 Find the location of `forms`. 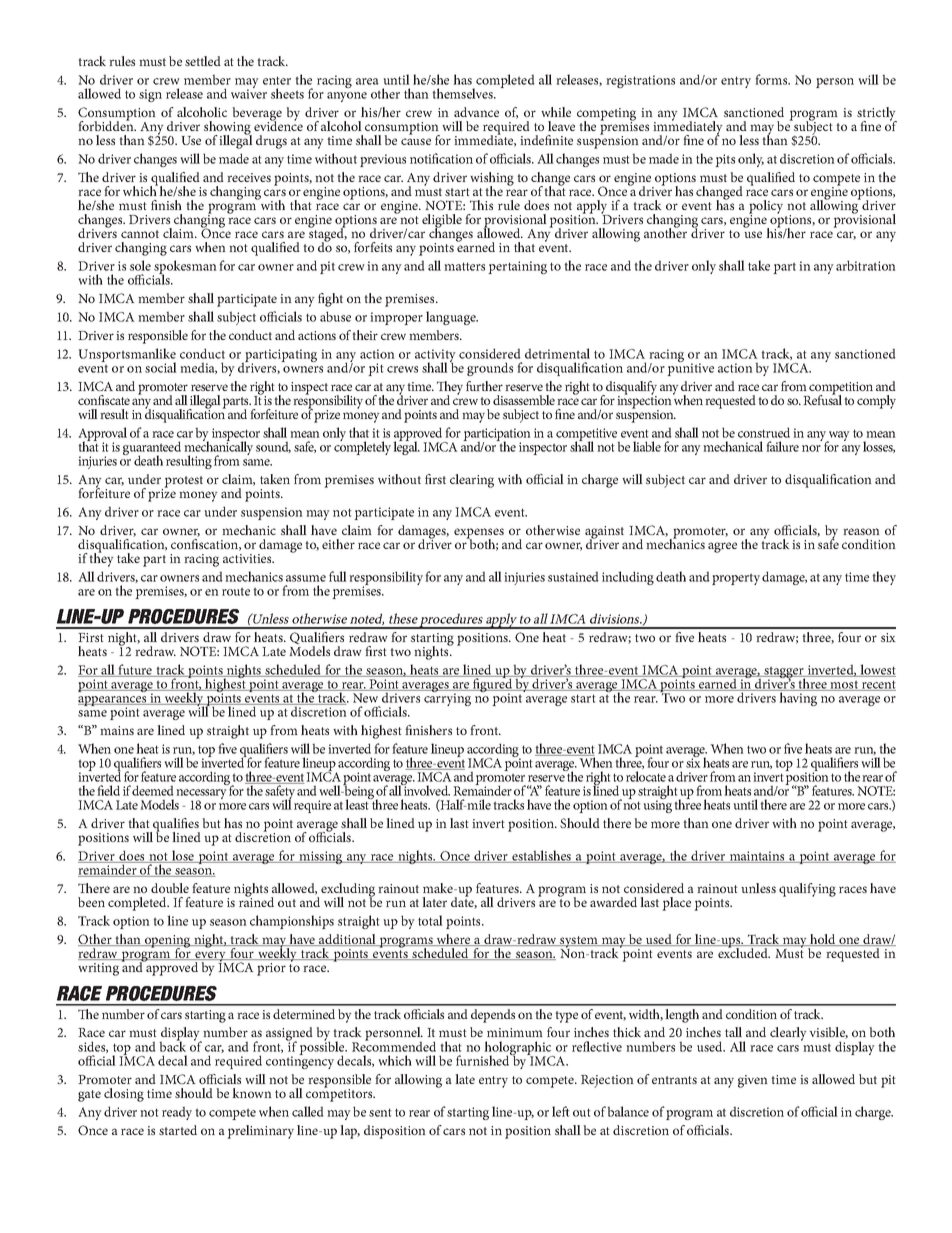

forms is located at coordinates (772, 79).
